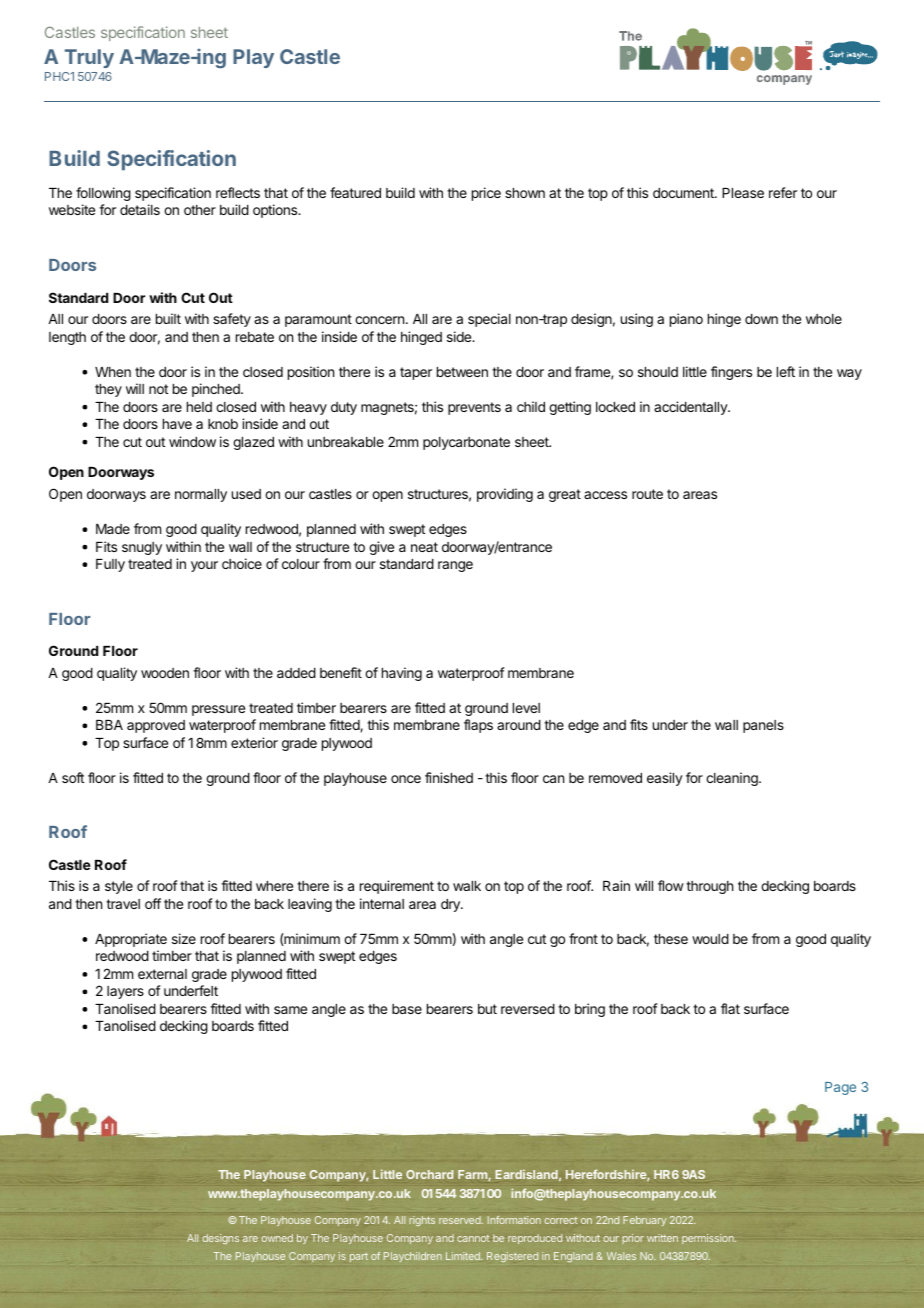  What do you see at coordinates (165, 673) in the screenshot?
I see `wooden` at bounding box center [165, 673].
